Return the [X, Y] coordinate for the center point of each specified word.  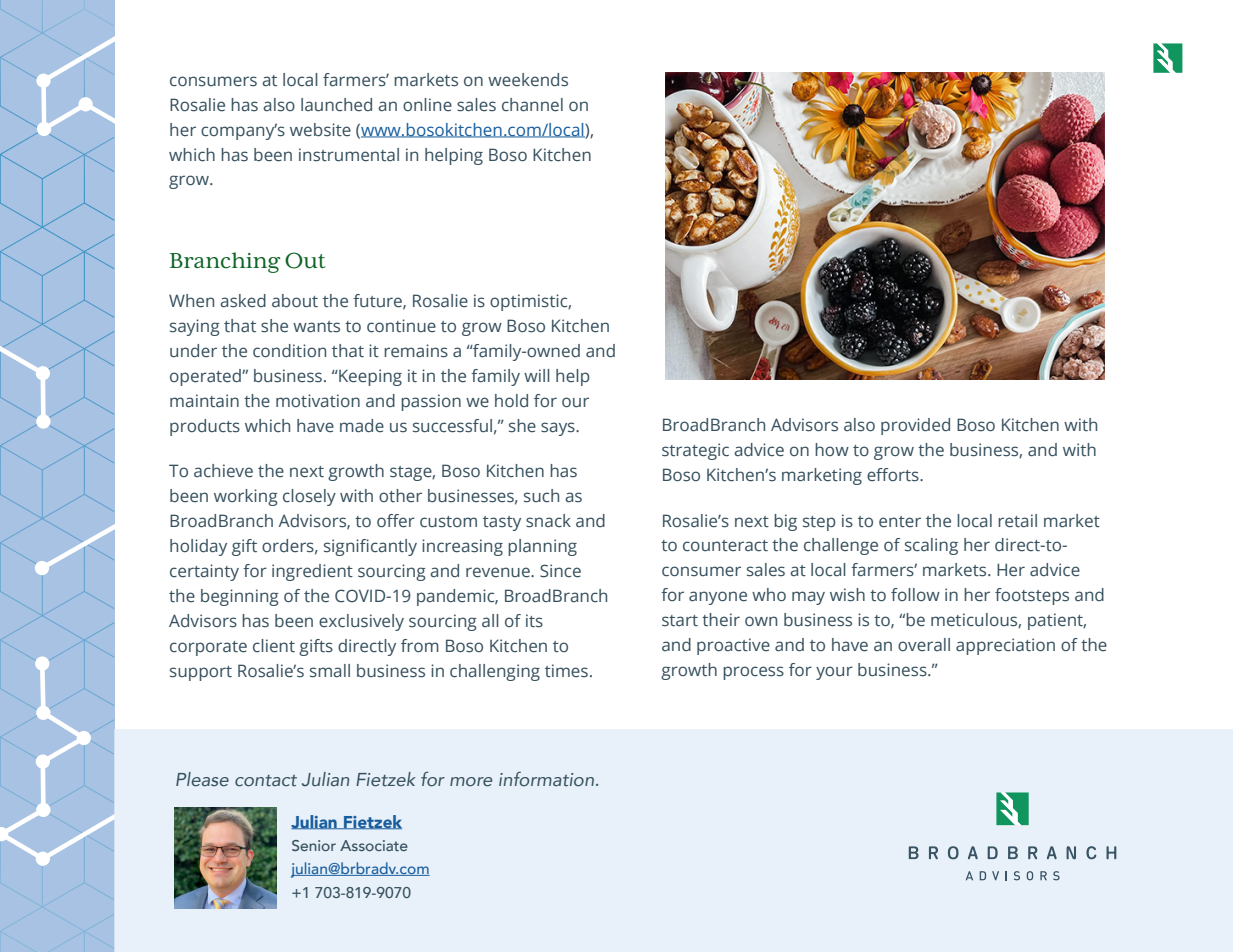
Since [560, 571]
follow [915, 594]
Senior [314, 845]
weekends [528, 80]
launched [336, 105]
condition [289, 351]
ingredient [312, 572]
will [537, 375]
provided [915, 426]
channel [532, 105]
